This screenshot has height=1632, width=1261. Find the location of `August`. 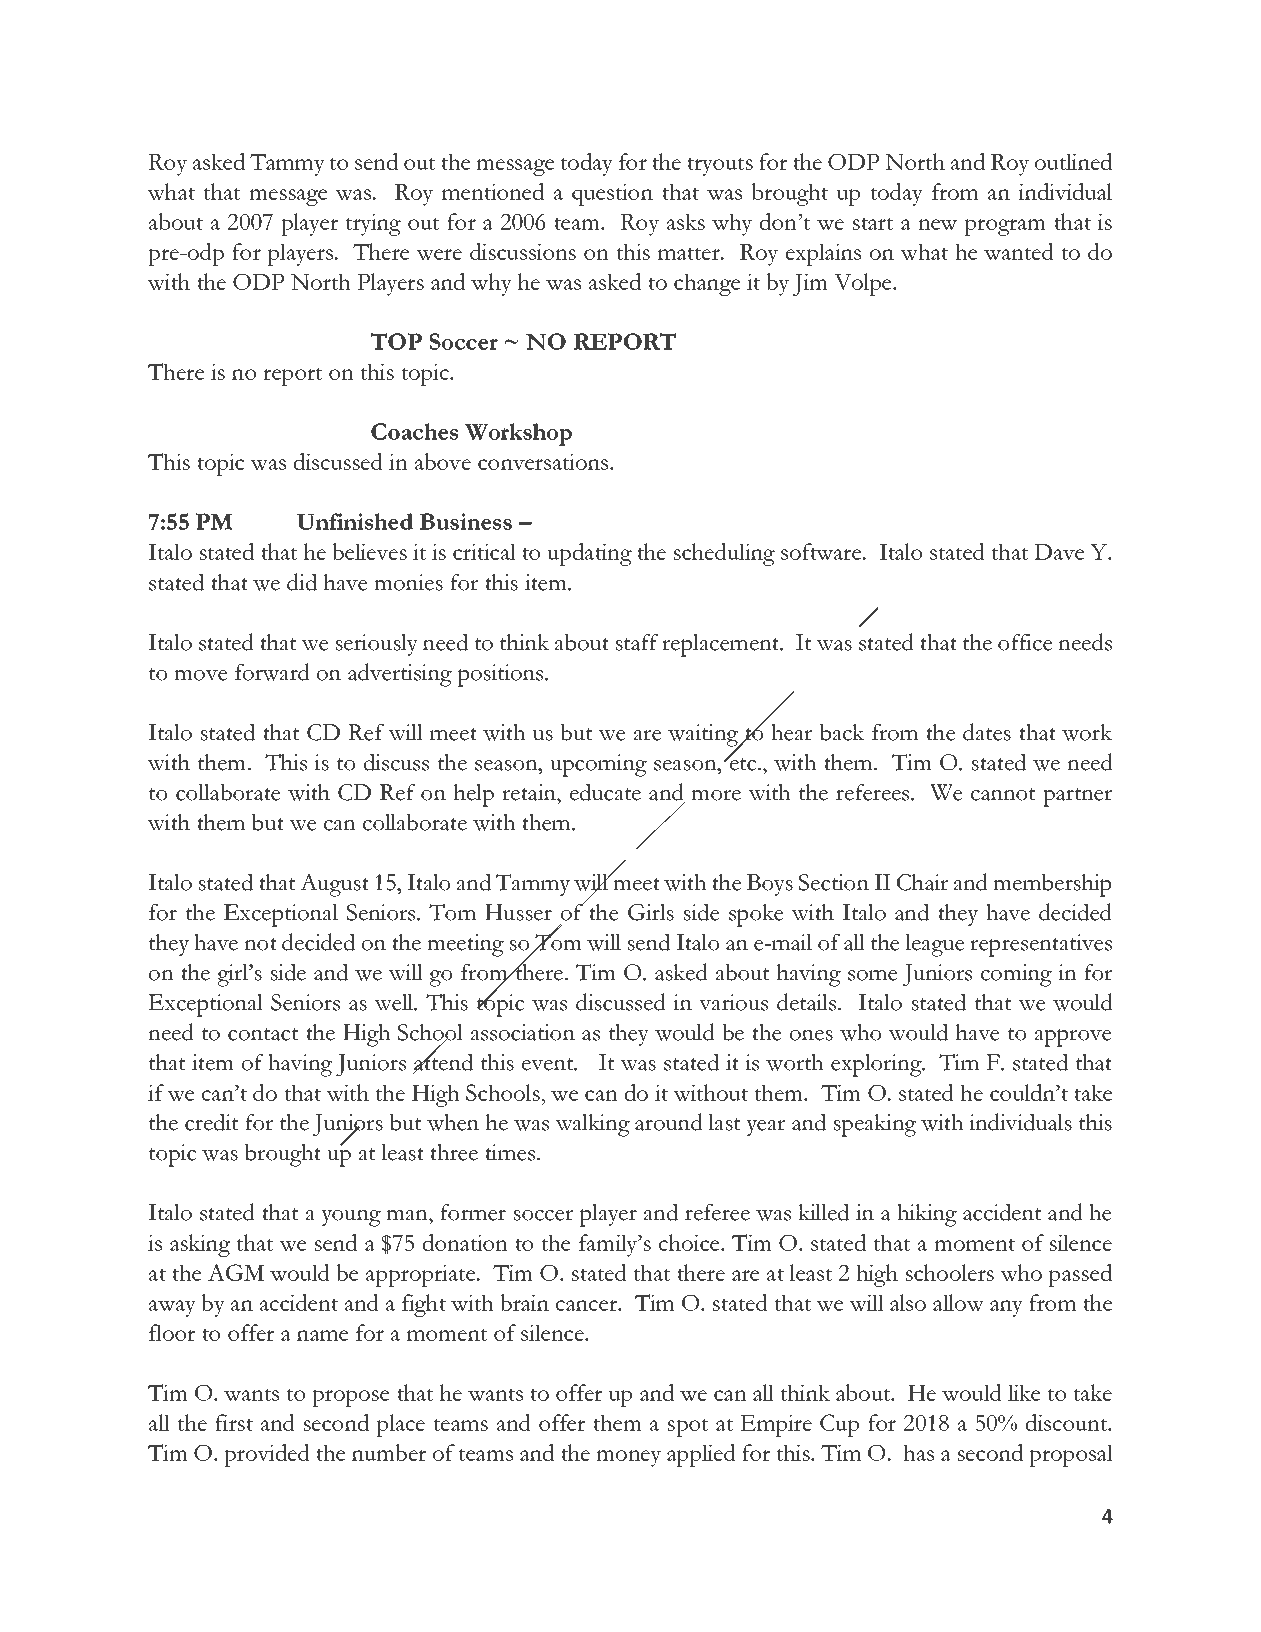

August is located at coordinates (334, 885).
